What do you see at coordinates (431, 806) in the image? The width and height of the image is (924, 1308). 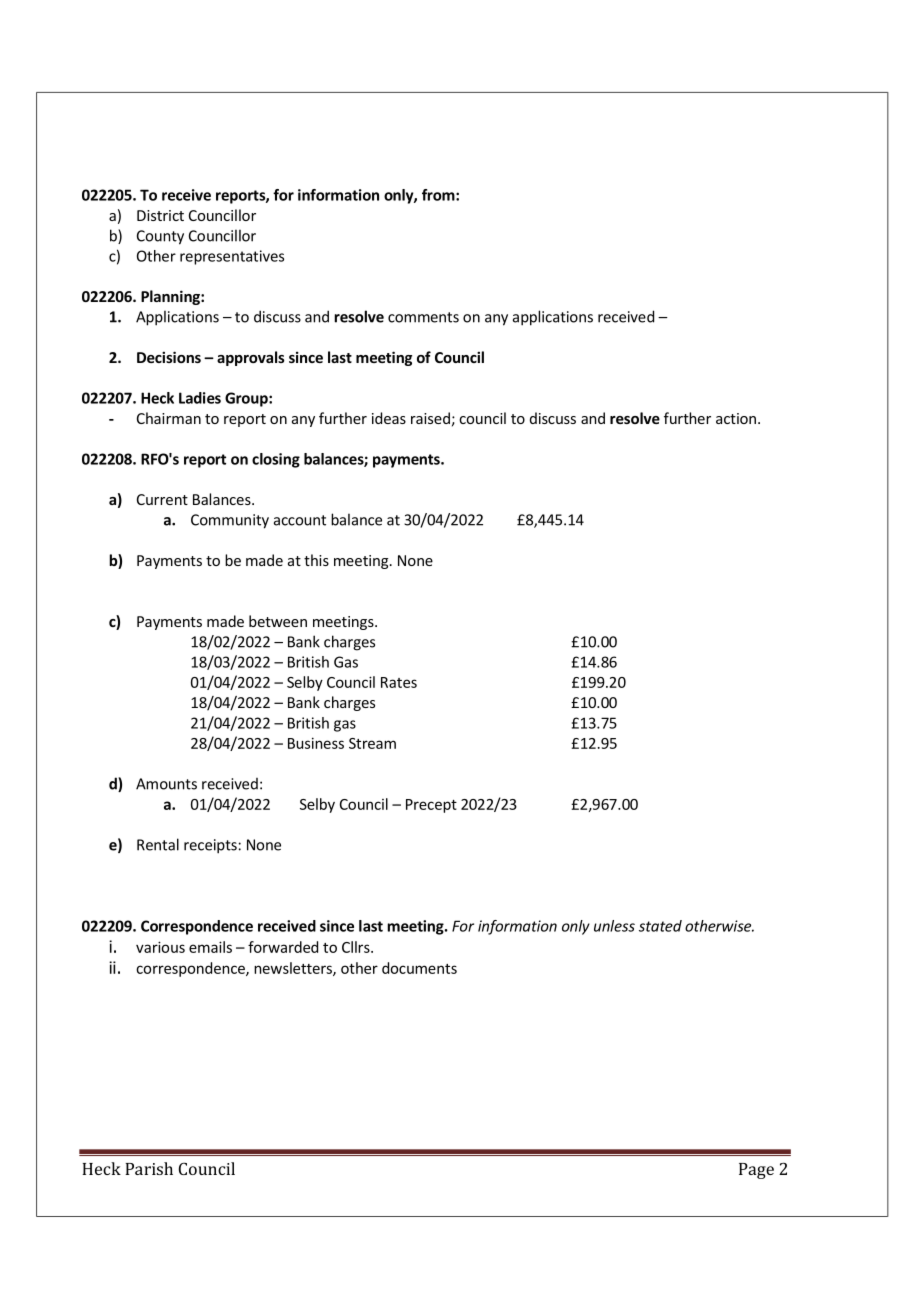 I see `Precept` at bounding box center [431, 806].
